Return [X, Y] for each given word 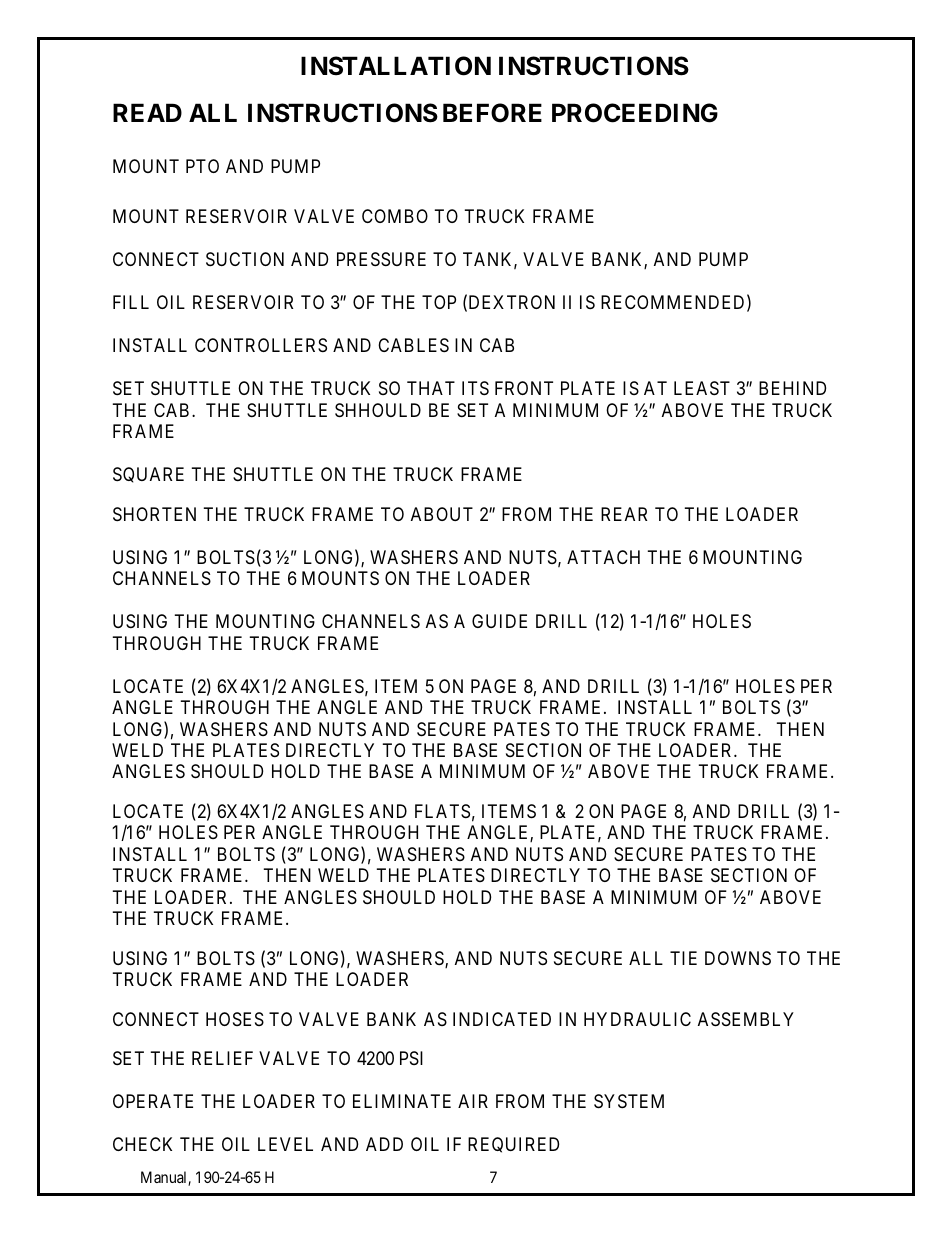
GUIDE [499, 621]
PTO [202, 166]
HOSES [235, 1019]
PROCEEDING [635, 113]
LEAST [702, 388]
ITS [475, 388]
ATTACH [603, 557]
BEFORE [492, 113]
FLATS [442, 811]
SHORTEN [154, 514]
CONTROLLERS [261, 345]
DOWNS [738, 958]
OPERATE [153, 1101]
